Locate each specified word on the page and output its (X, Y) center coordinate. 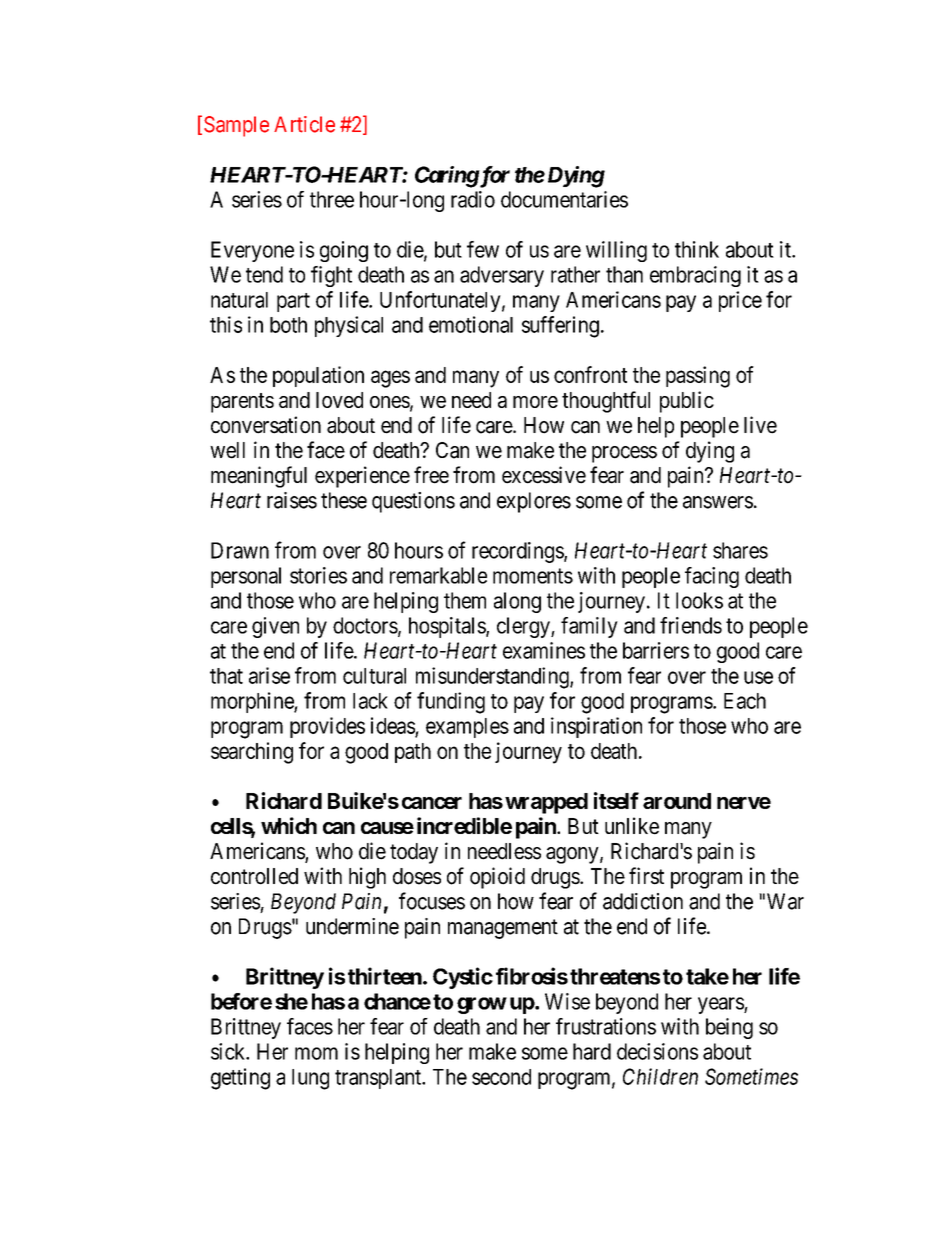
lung (310, 1079)
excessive (544, 475)
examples (467, 728)
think (697, 249)
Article (304, 124)
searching (252, 753)
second (501, 1077)
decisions (657, 1051)
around (677, 801)
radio (473, 199)
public (687, 402)
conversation (266, 425)
